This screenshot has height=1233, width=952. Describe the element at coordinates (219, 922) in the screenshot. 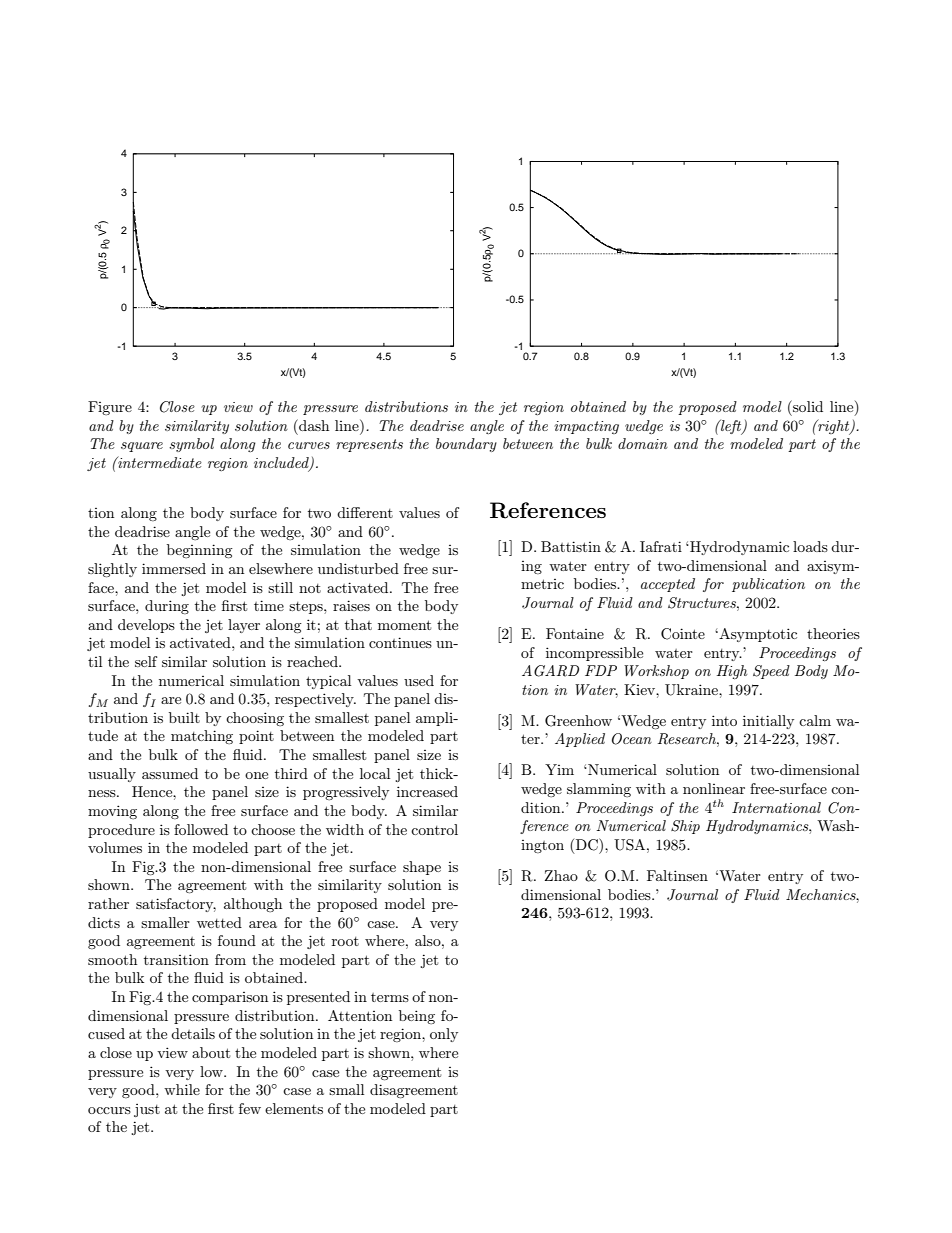

I see `wetted` at that location.
